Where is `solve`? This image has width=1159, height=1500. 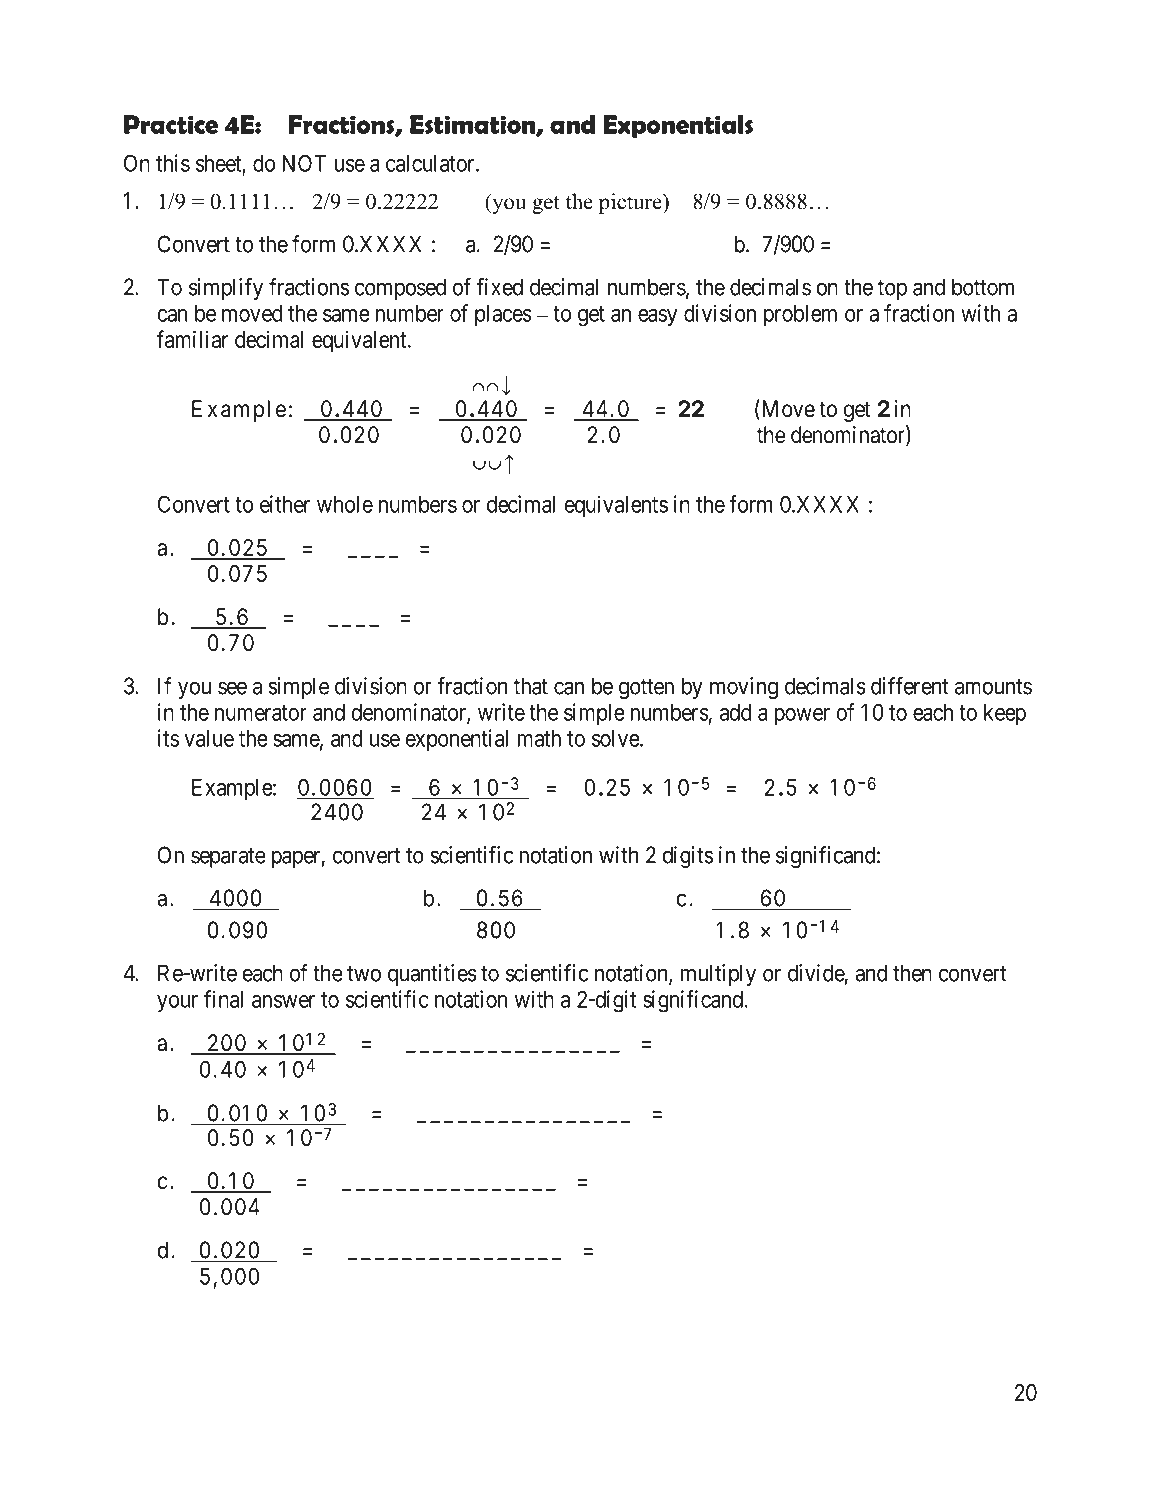
solve is located at coordinates (616, 738).
